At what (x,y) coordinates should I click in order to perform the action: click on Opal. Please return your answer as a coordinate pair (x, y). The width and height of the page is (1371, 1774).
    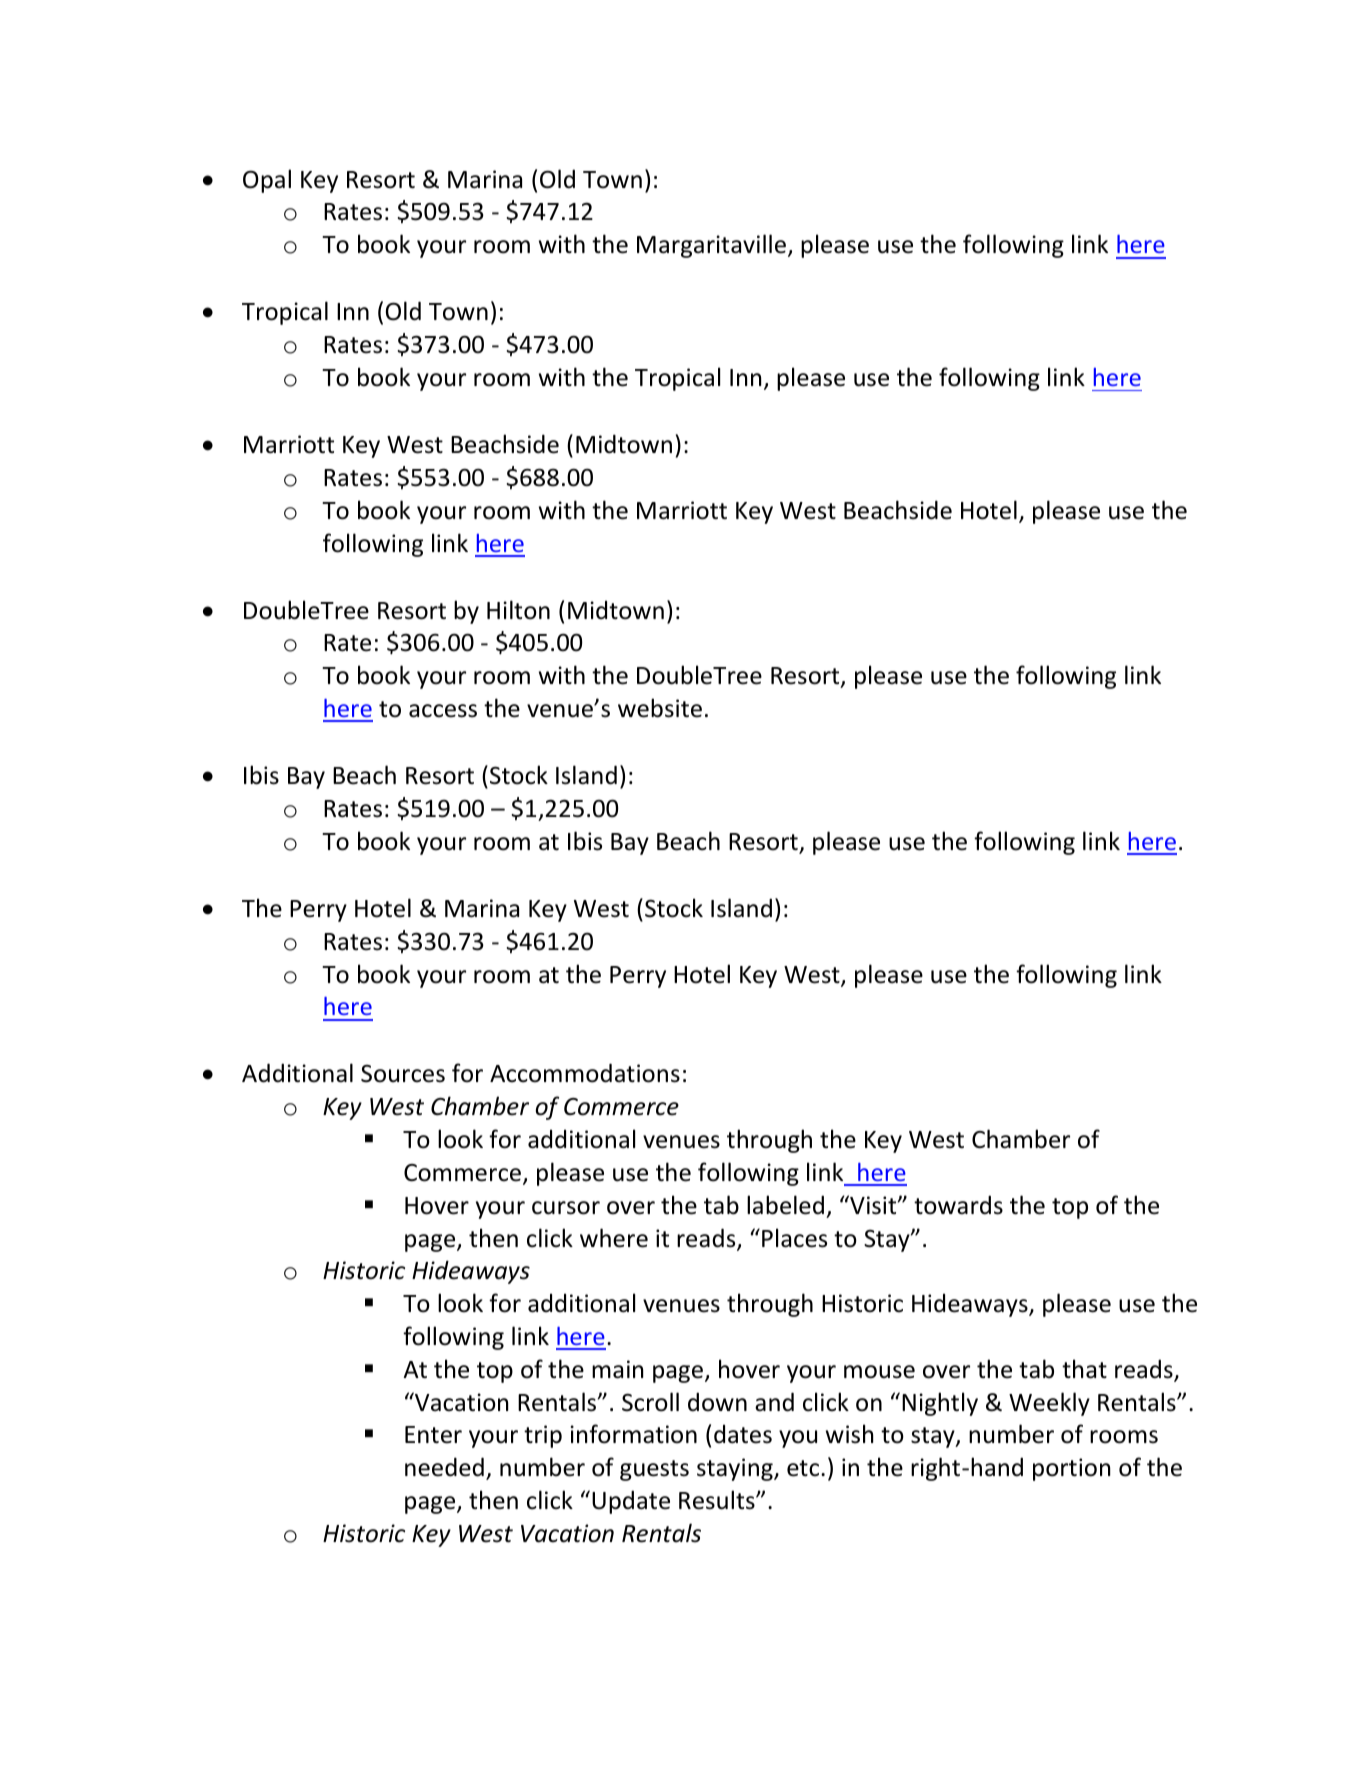
    Looking at the image, I should click on (267, 181).
